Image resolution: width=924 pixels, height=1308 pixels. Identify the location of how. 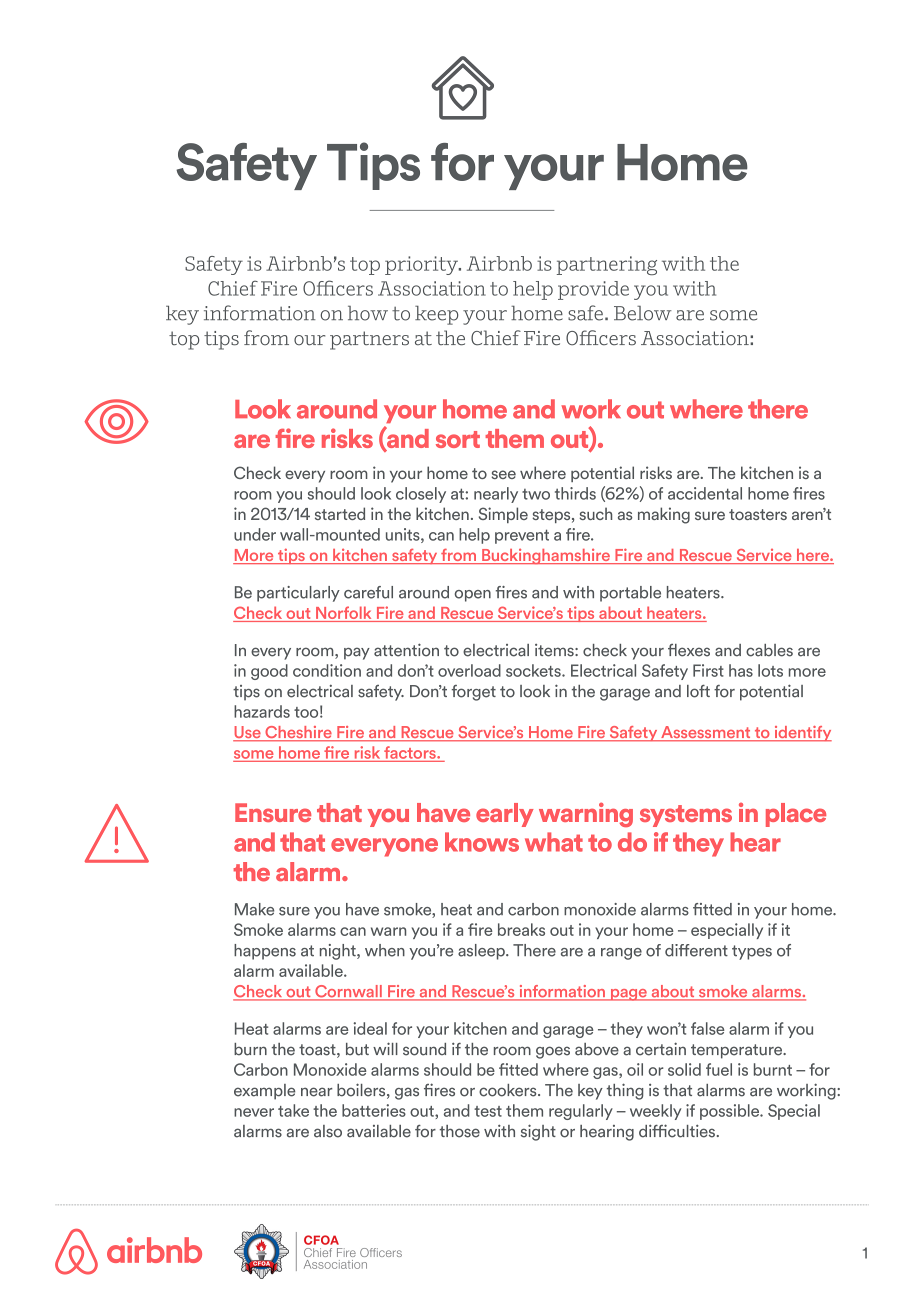
(368, 313).
